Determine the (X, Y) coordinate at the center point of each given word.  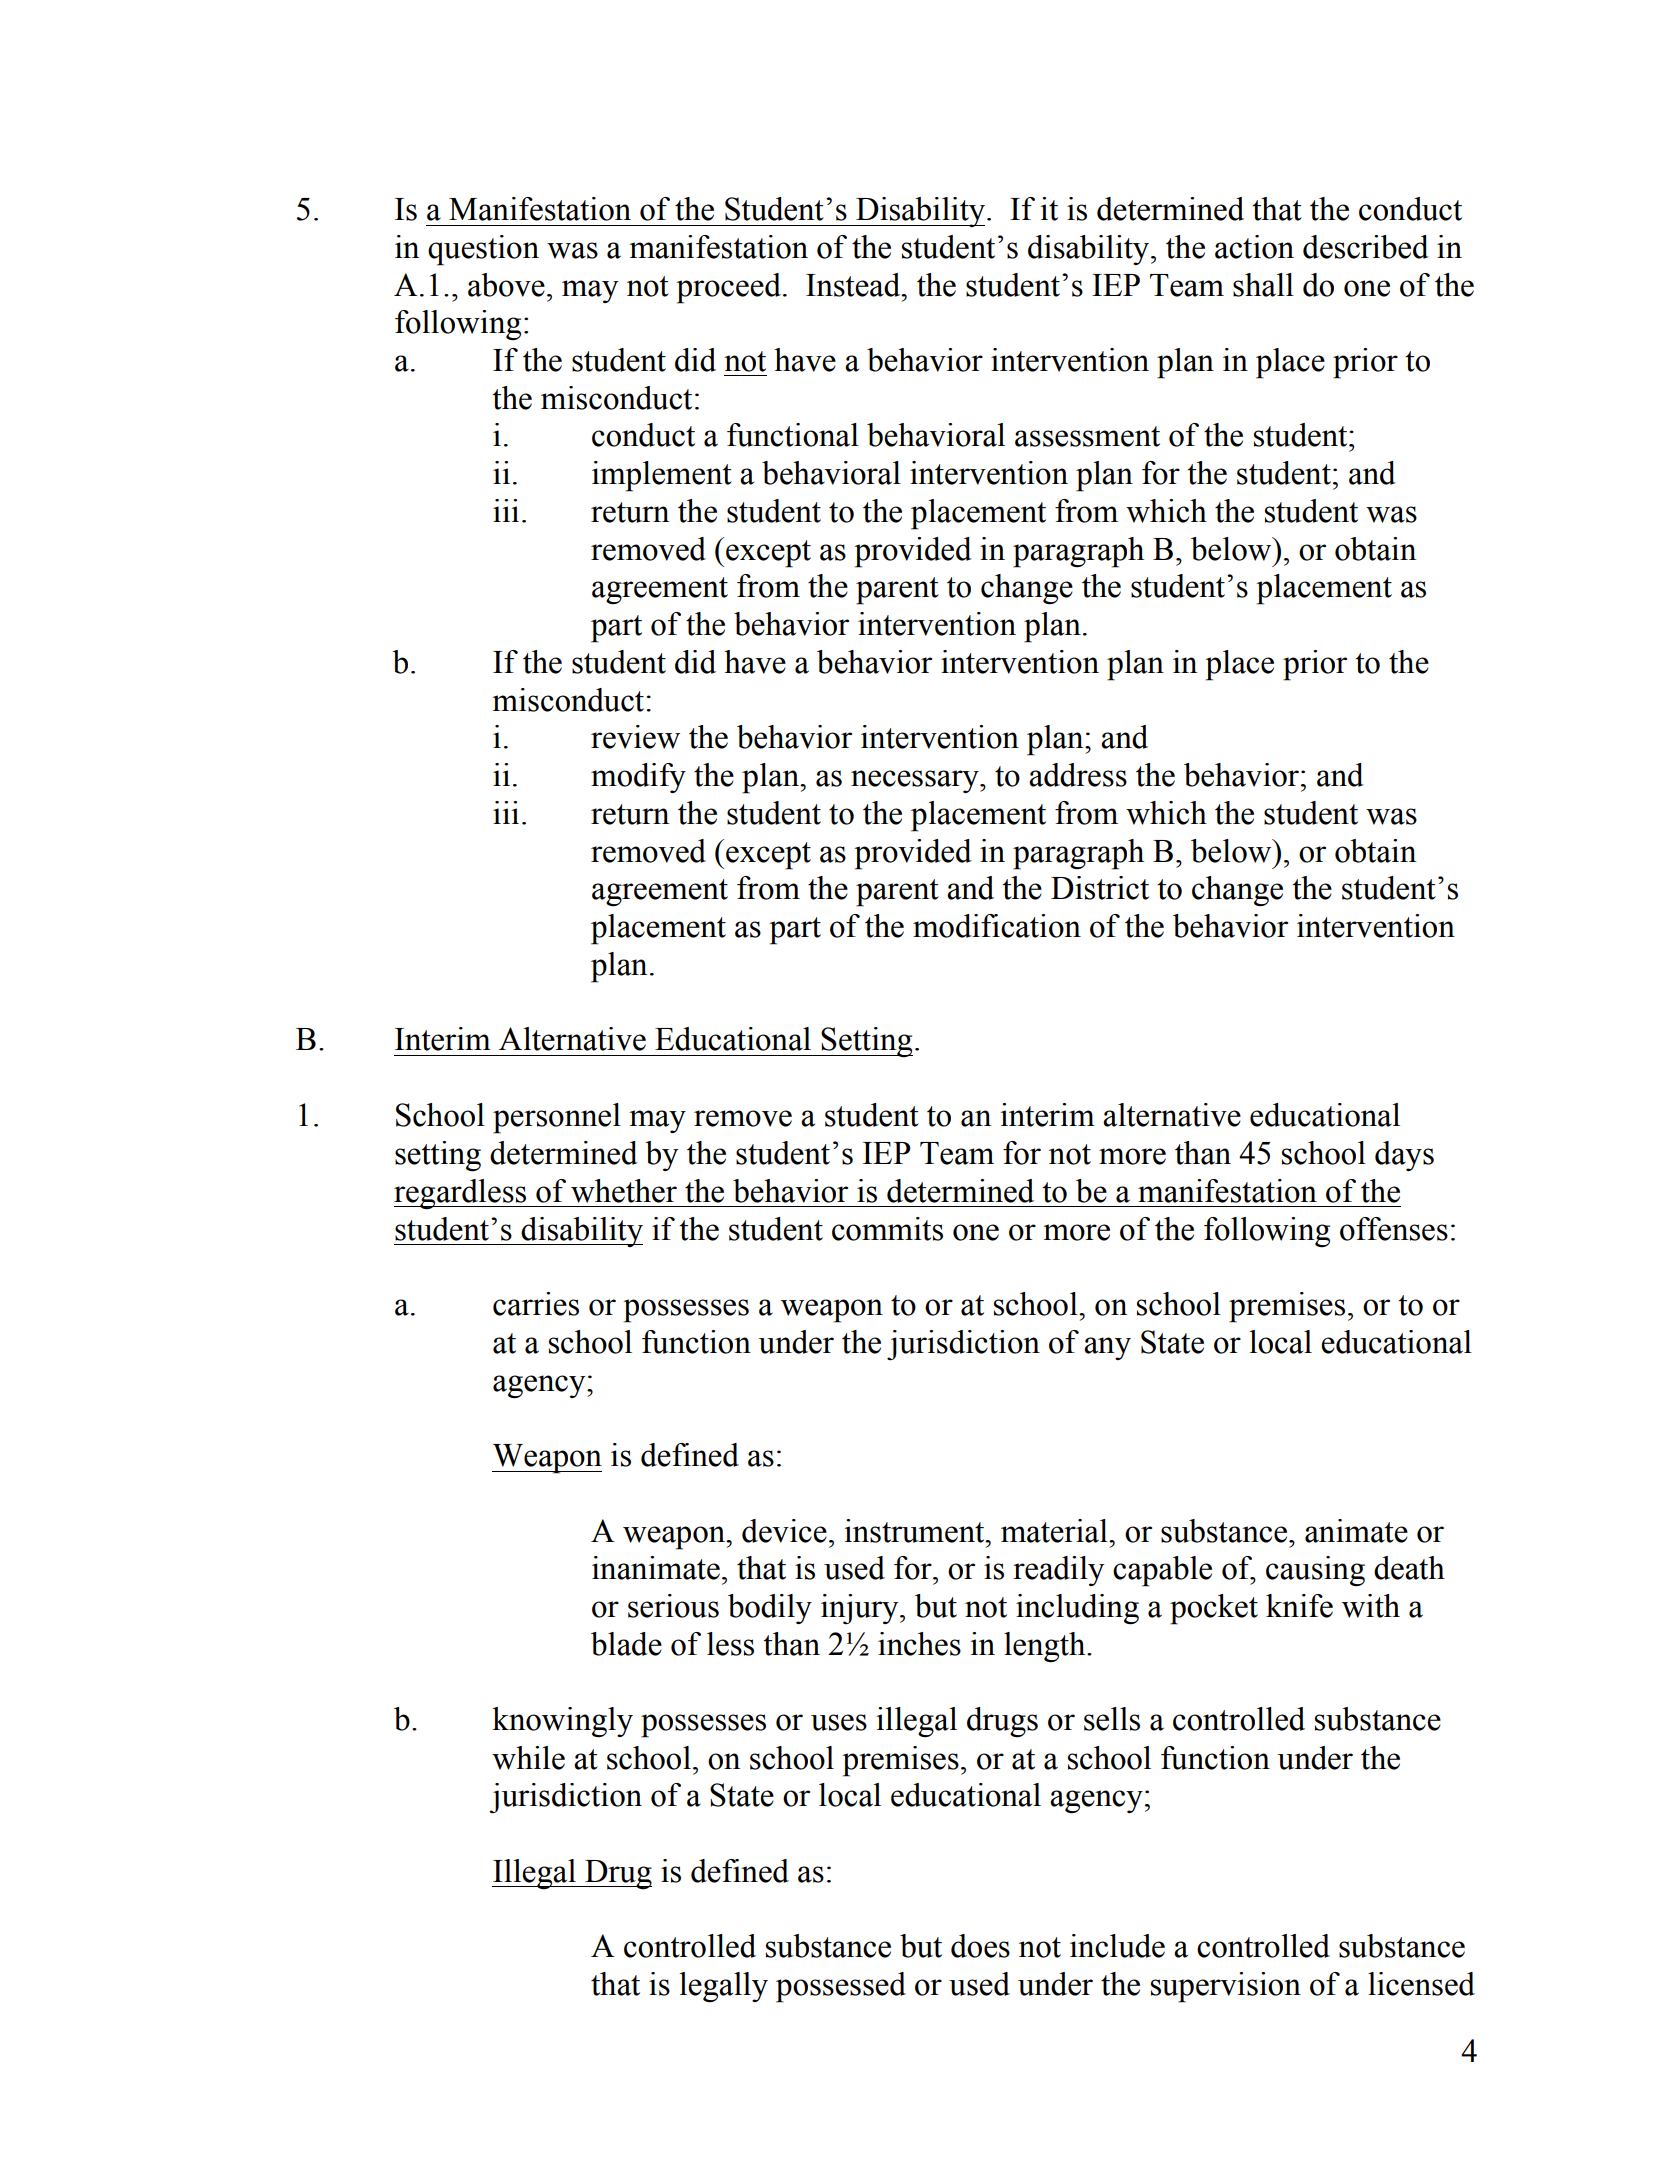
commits (887, 1229)
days (1404, 1156)
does (980, 1946)
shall (1263, 285)
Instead (854, 285)
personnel (557, 1118)
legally (724, 1987)
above (506, 285)
